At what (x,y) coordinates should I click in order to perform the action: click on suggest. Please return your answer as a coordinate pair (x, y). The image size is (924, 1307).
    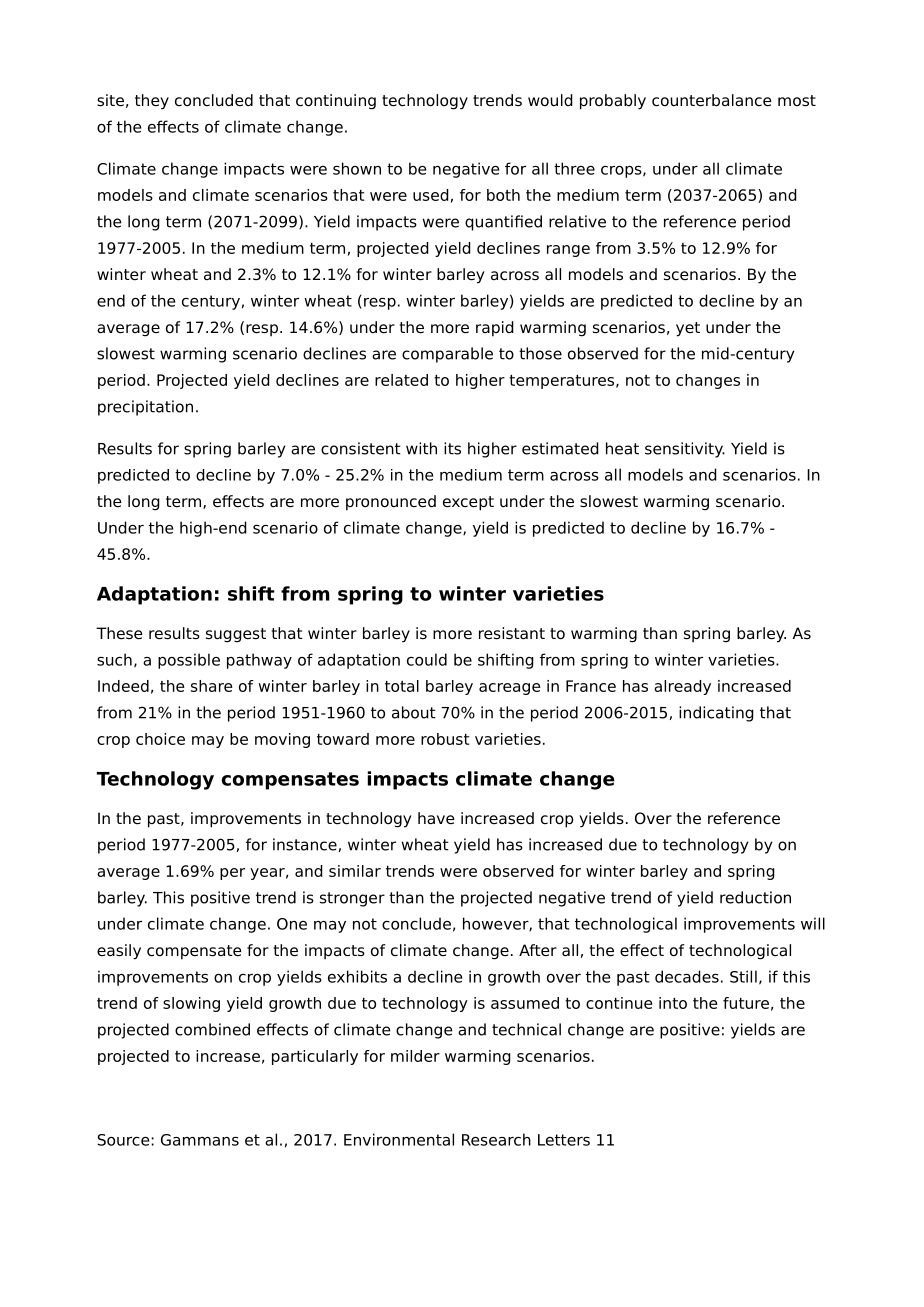
    Looking at the image, I should click on (236, 635).
